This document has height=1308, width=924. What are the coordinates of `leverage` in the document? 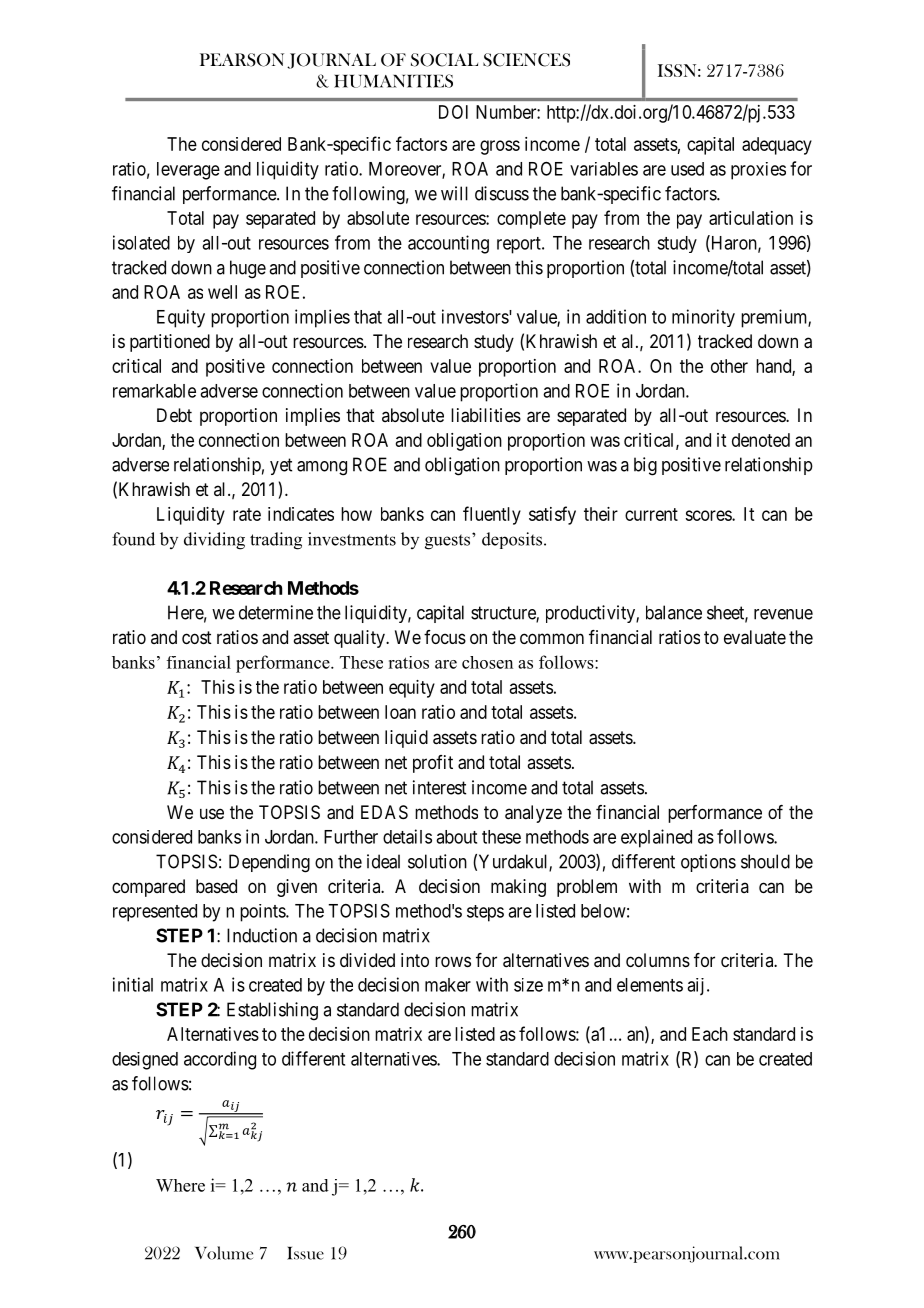 It's located at (188, 171).
